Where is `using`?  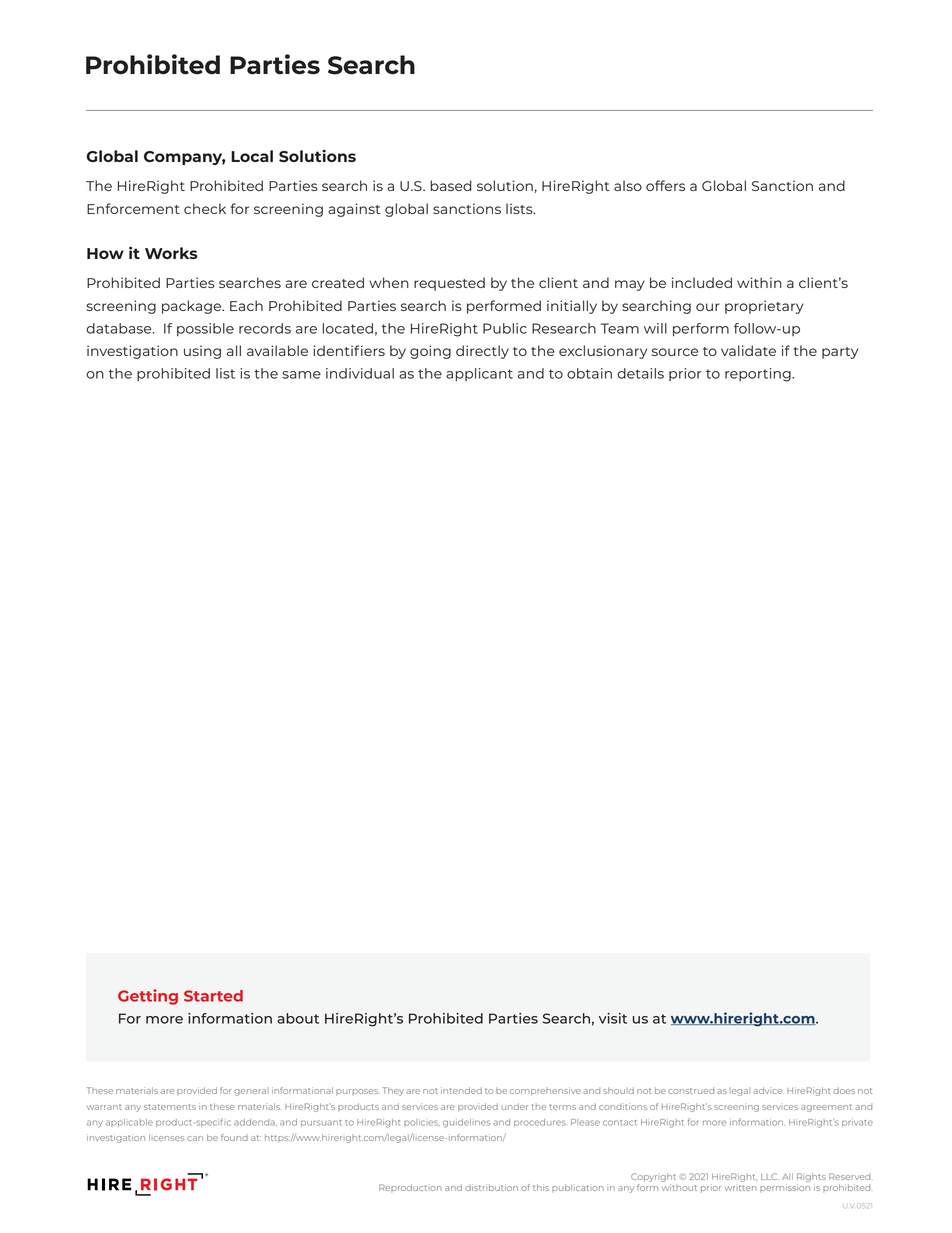
using is located at coordinates (202, 352).
